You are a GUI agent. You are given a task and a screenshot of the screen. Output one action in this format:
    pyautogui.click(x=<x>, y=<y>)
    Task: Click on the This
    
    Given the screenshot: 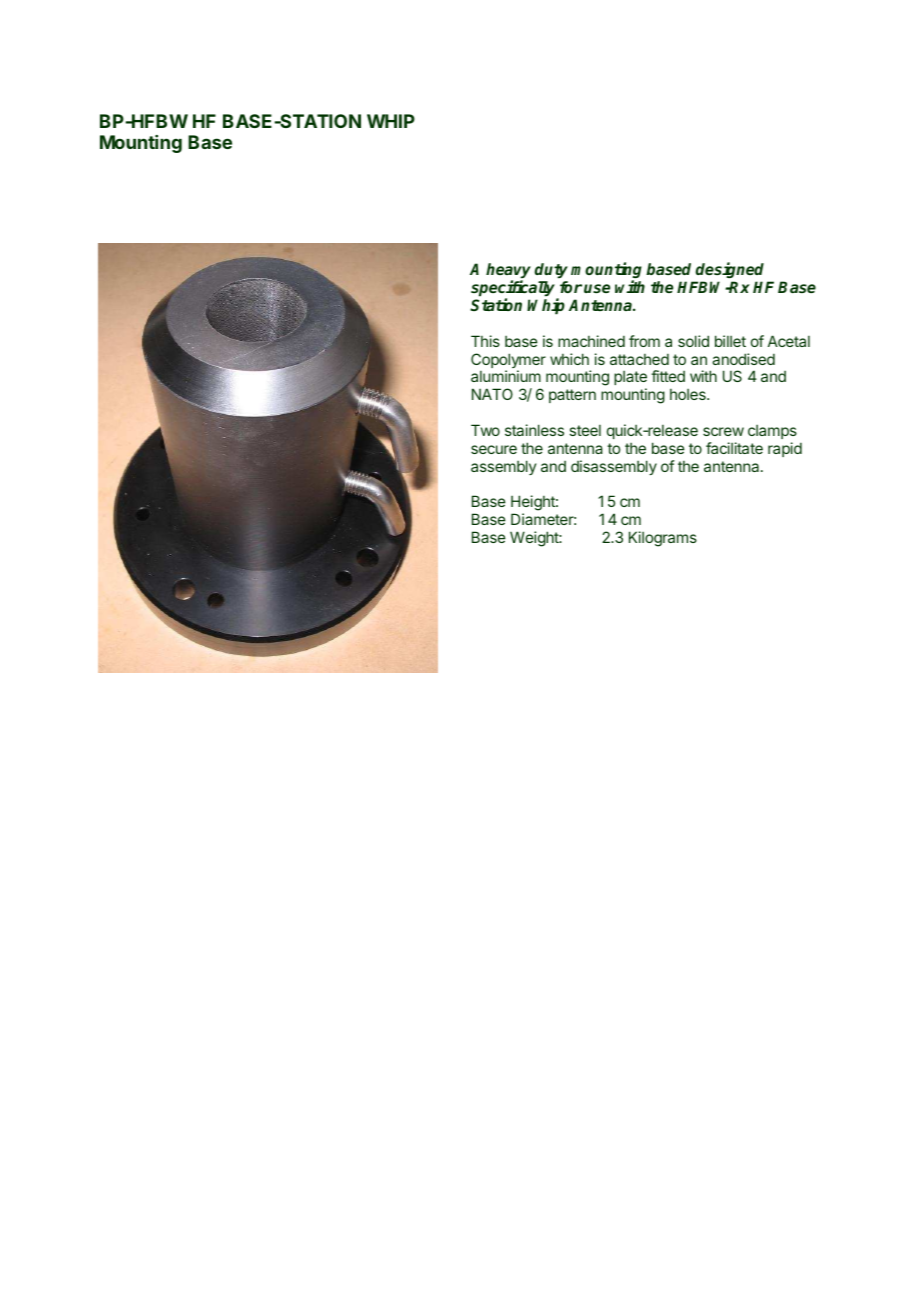 What is the action you would take?
    pyautogui.click(x=485, y=341)
